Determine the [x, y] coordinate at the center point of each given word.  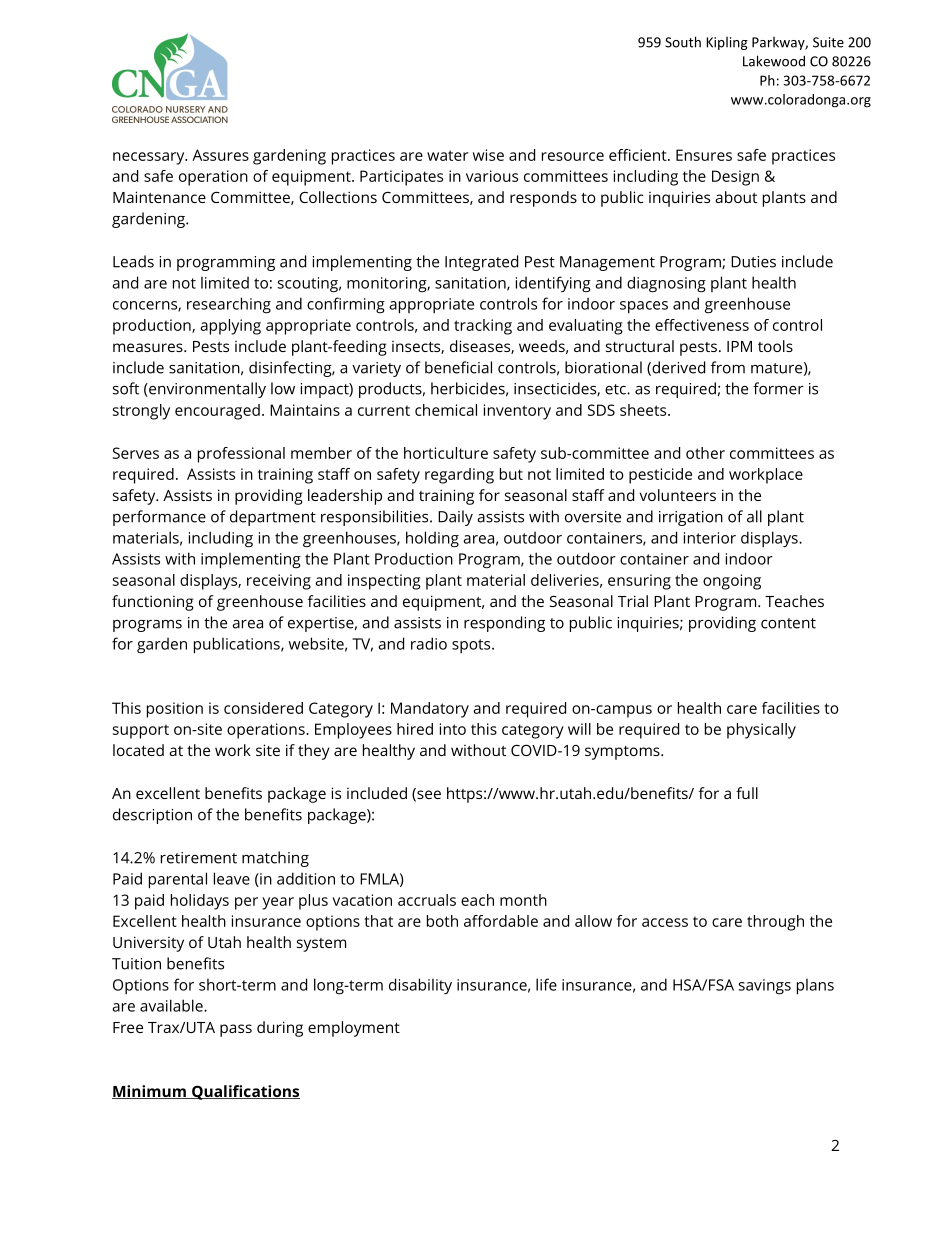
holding [432, 539]
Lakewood [774, 61]
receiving [279, 582]
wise [488, 155]
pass [236, 1030]
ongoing [732, 582]
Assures [220, 155]
